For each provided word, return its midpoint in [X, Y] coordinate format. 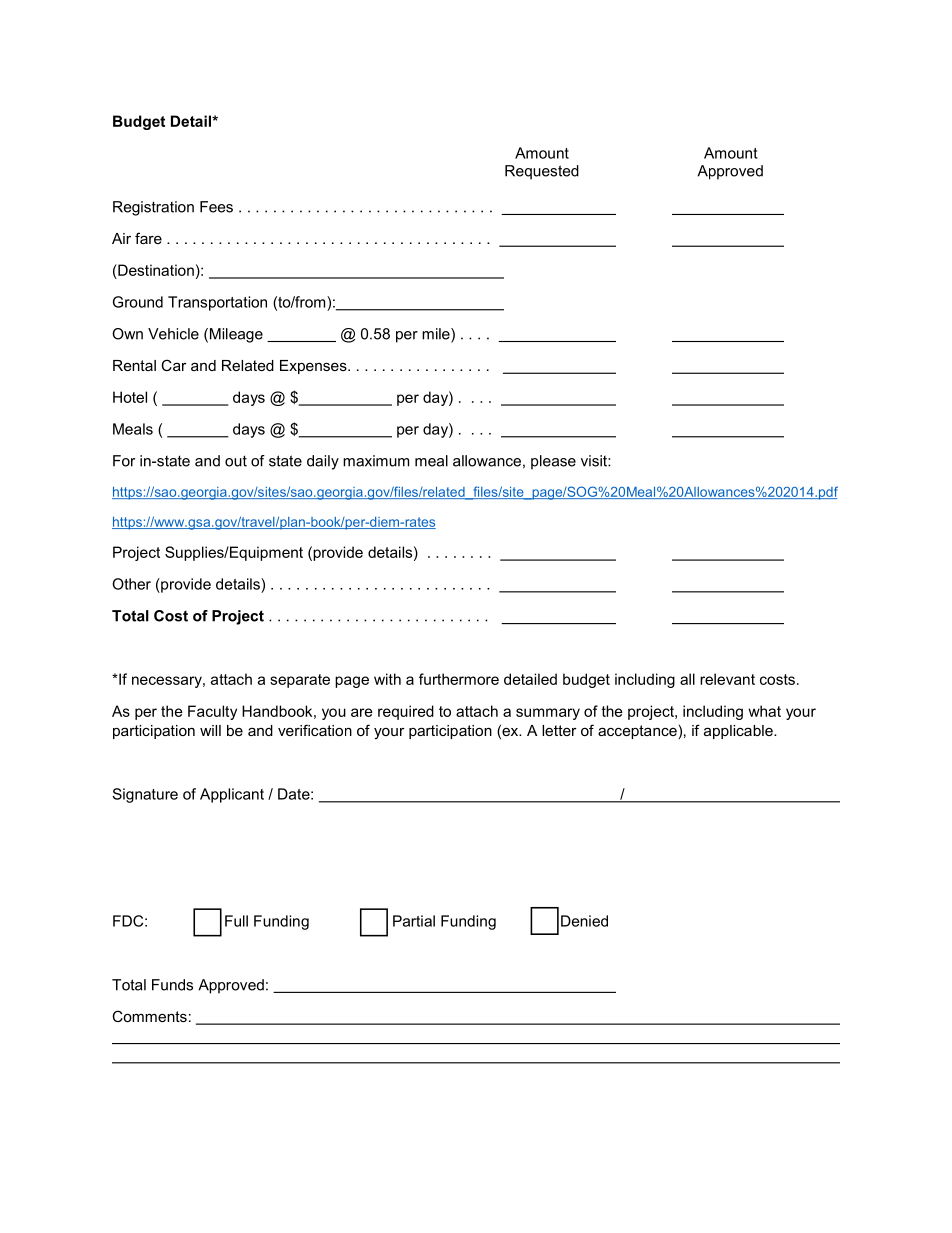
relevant [727, 679]
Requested [542, 172]
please [553, 462]
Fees [216, 207]
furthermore [459, 679]
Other [131, 584]
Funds [172, 985]
